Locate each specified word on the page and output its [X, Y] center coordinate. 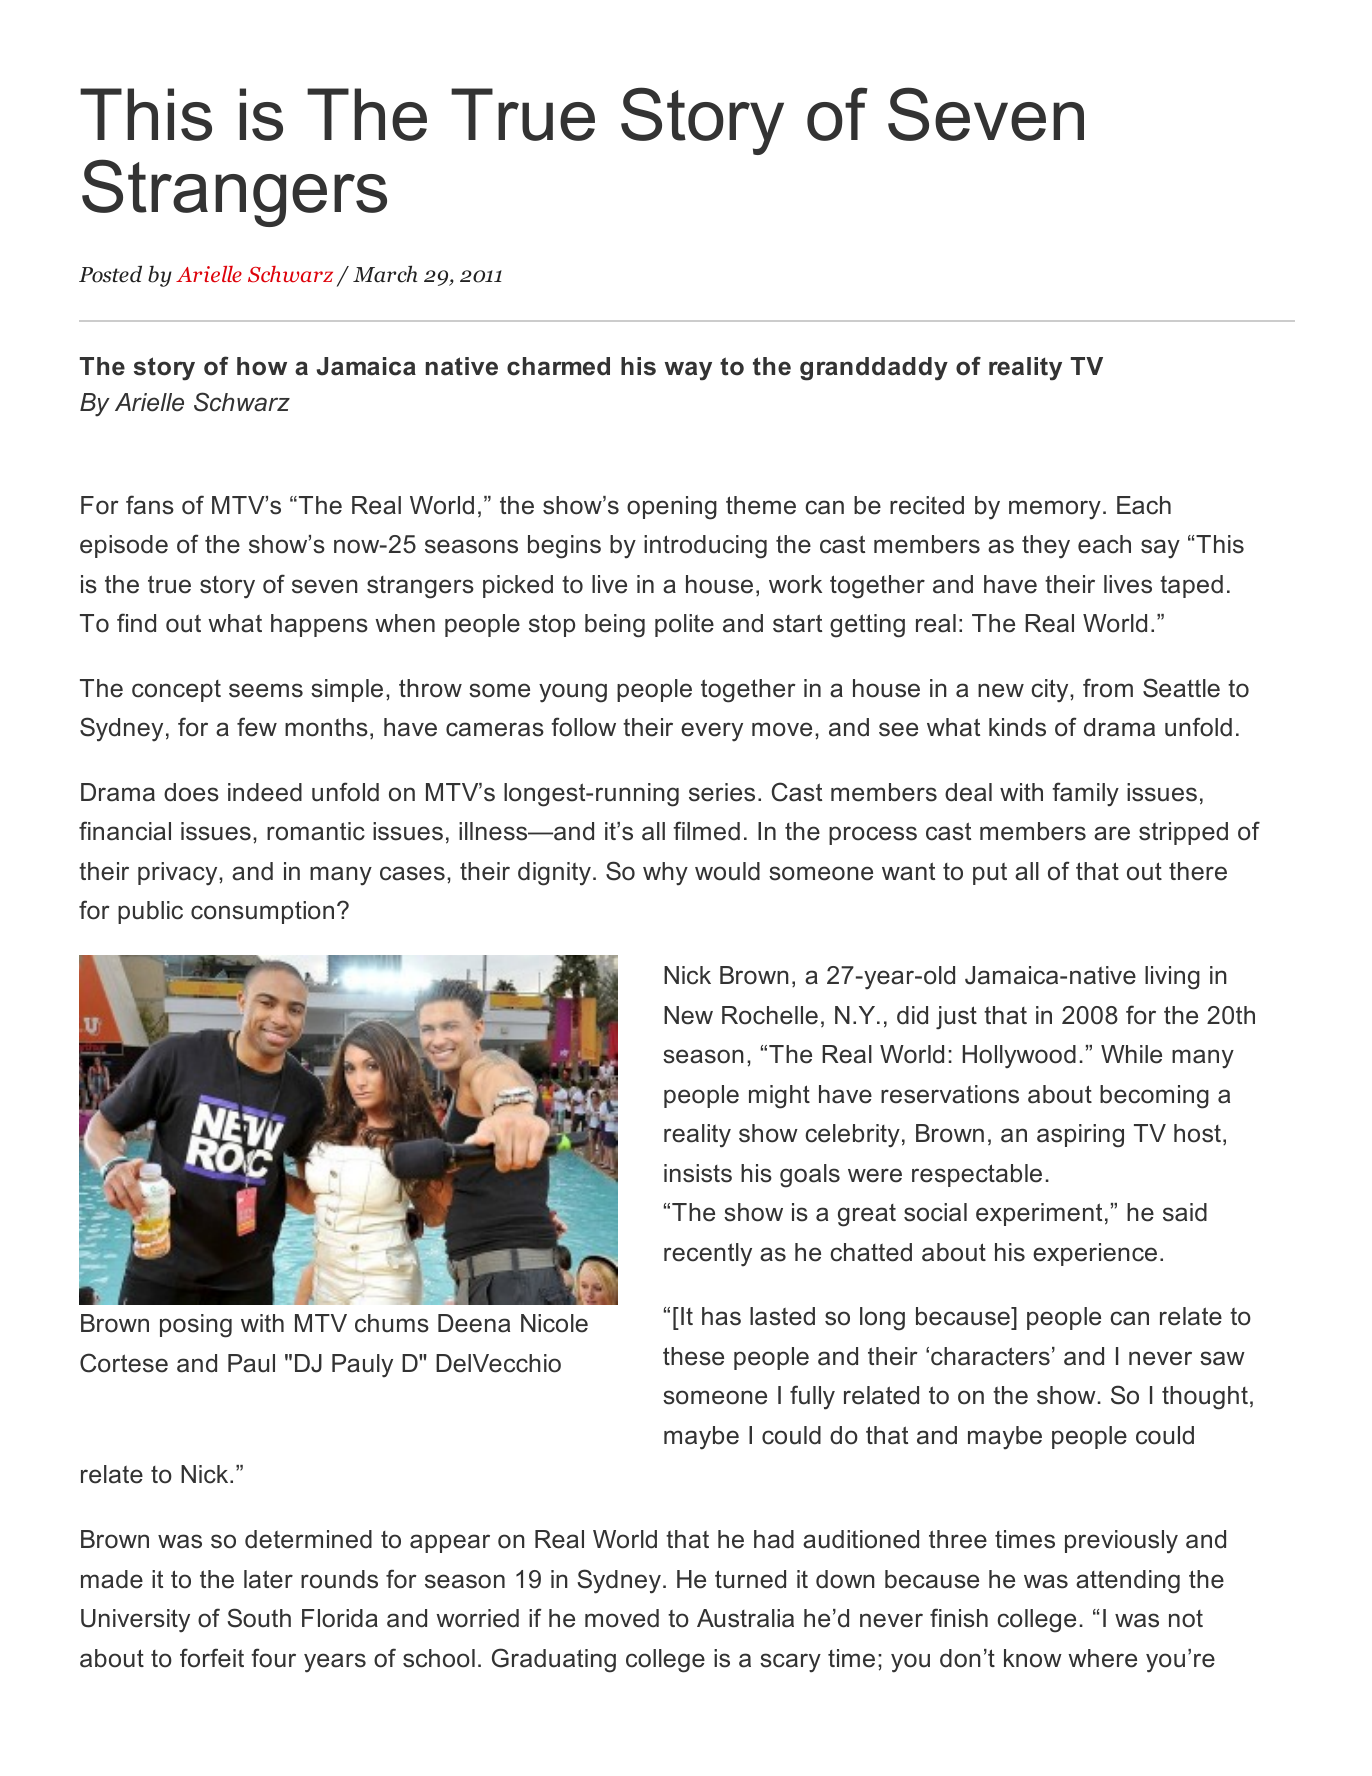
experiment [1039, 1214]
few [257, 727]
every [712, 732]
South [259, 1618]
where [1102, 1658]
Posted [110, 274]
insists [698, 1173]
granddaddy [874, 369]
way [688, 371]
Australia [745, 1618]
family [1085, 794]
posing [196, 1326]
